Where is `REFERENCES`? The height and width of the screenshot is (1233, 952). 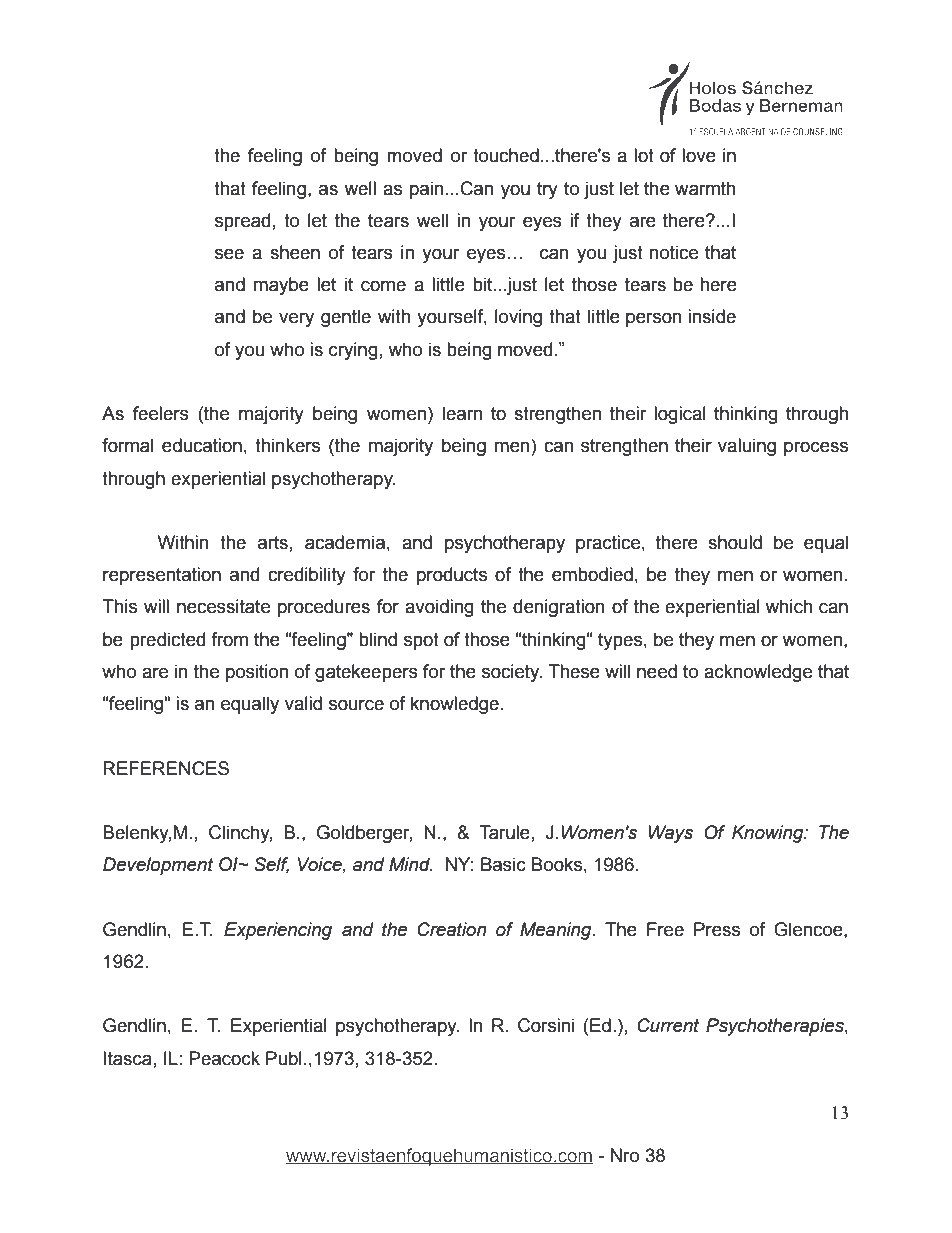 REFERENCES is located at coordinates (166, 768).
